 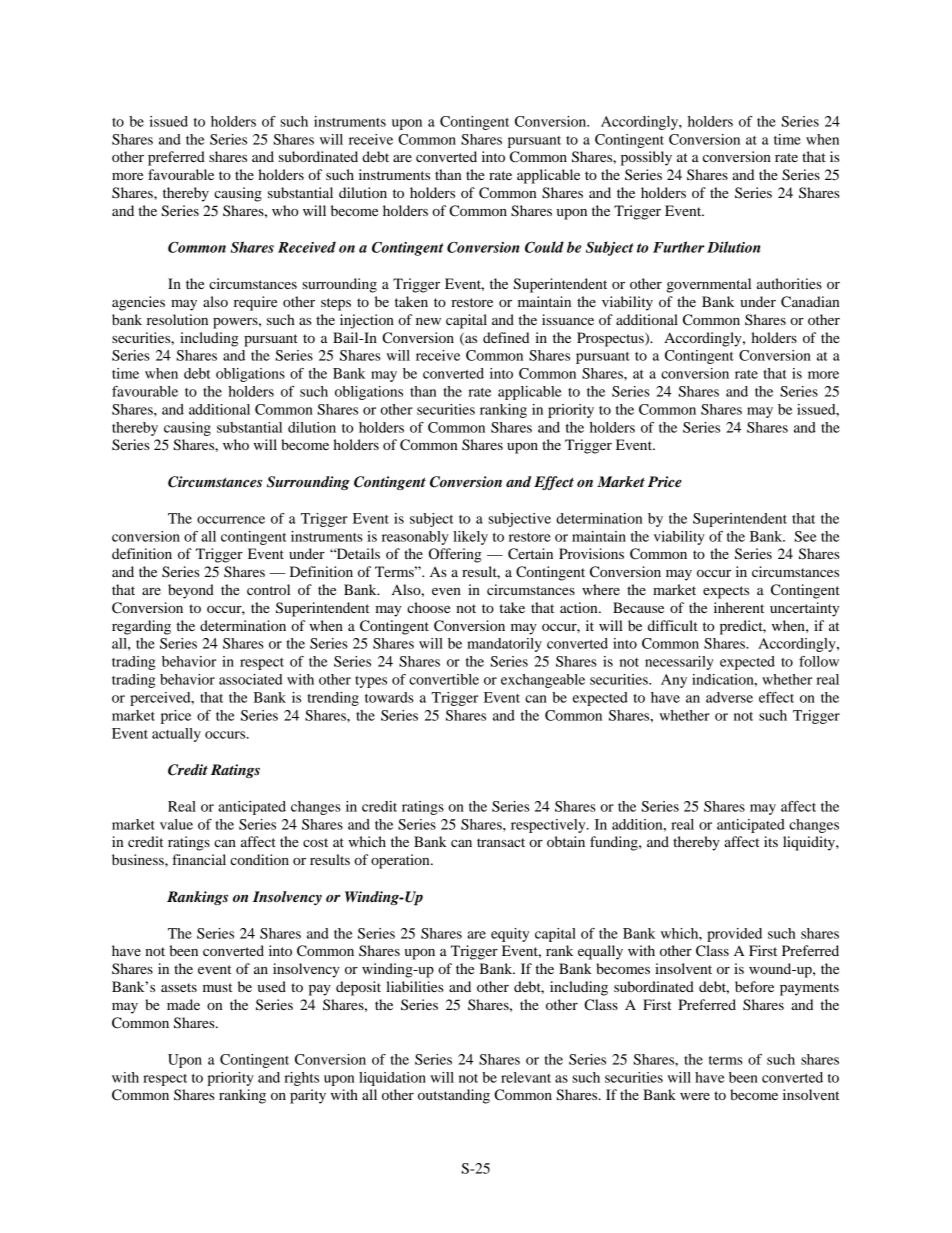 What do you see at coordinates (255, 303) in the screenshot?
I see `require` at bounding box center [255, 303].
